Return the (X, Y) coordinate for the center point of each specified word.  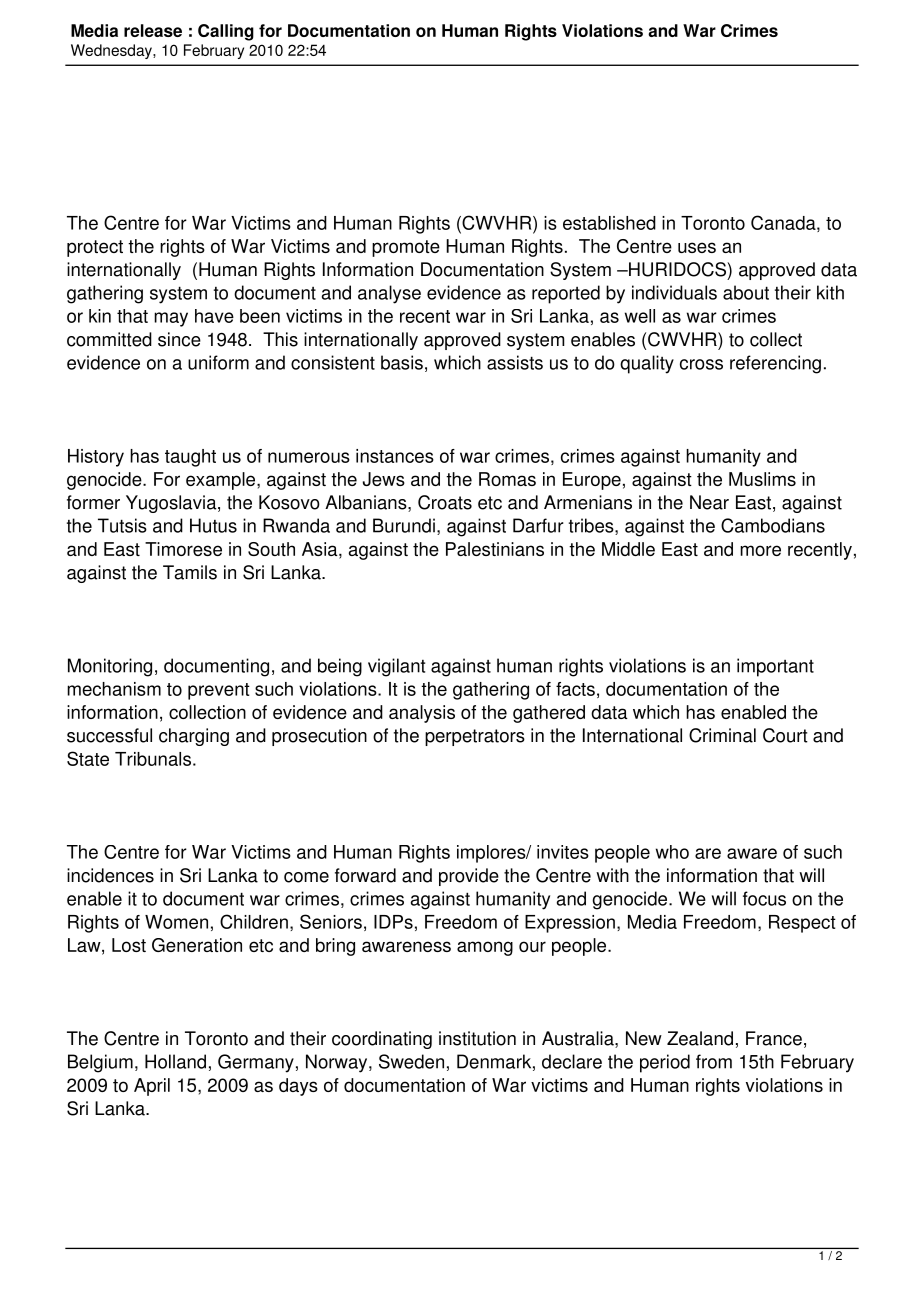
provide (469, 877)
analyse (389, 294)
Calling (226, 32)
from (714, 1061)
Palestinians (495, 549)
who (672, 852)
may (171, 319)
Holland (175, 1061)
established (609, 223)
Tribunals (153, 759)
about (746, 292)
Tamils (190, 572)
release (153, 30)
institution (477, 1038)
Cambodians (773, 525)
